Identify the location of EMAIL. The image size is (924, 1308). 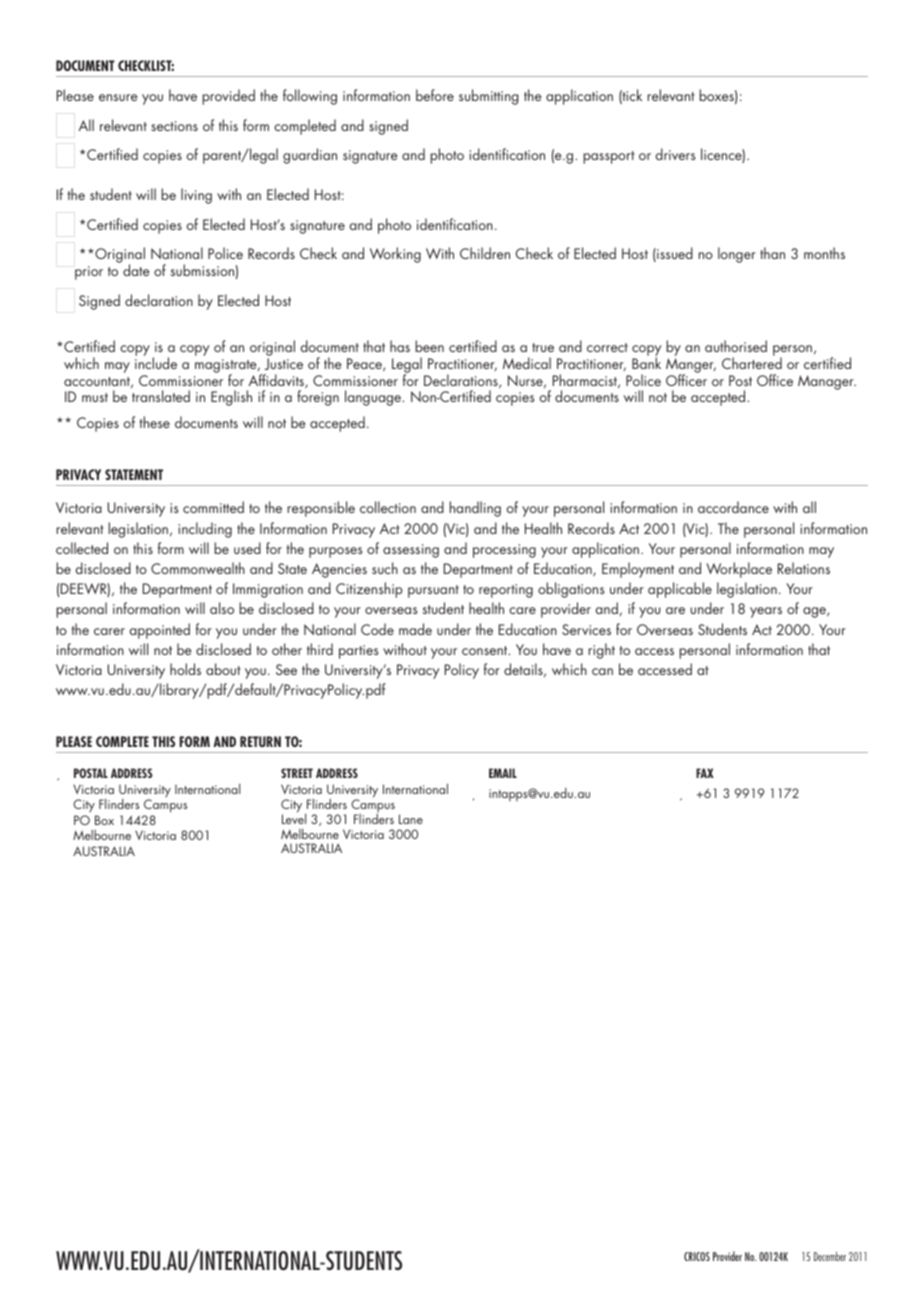
(503, 773).
